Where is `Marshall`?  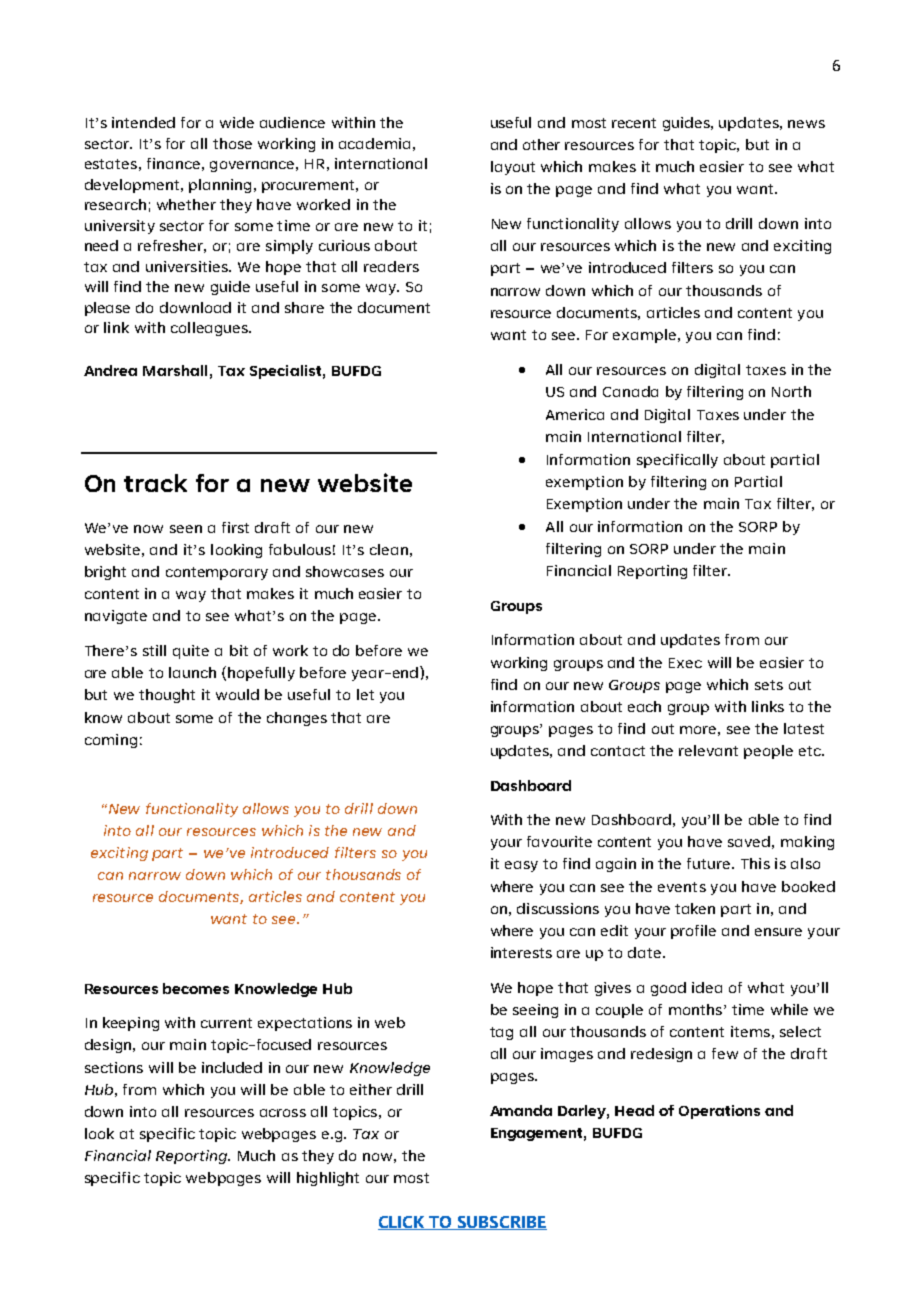 Marshall is located at coordinates (175, 370).
